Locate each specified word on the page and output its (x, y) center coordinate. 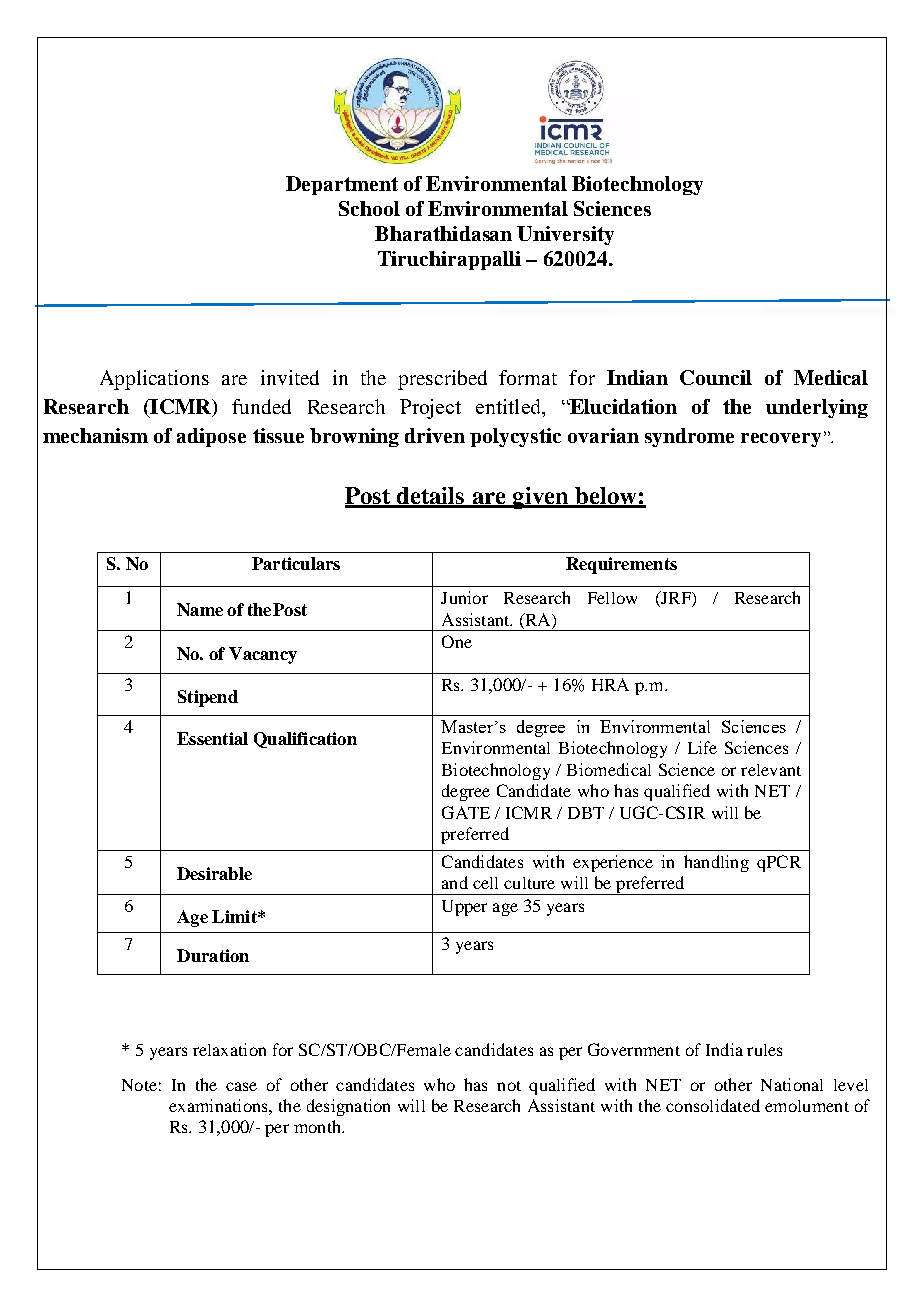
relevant (771, 770)
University (565, 235)
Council (716, 377)
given (540, 498)
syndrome (689, 437)
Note (139, 1085)
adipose (211, 437)
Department (342, 185)
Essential (212, 738)
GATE (466, 812)
